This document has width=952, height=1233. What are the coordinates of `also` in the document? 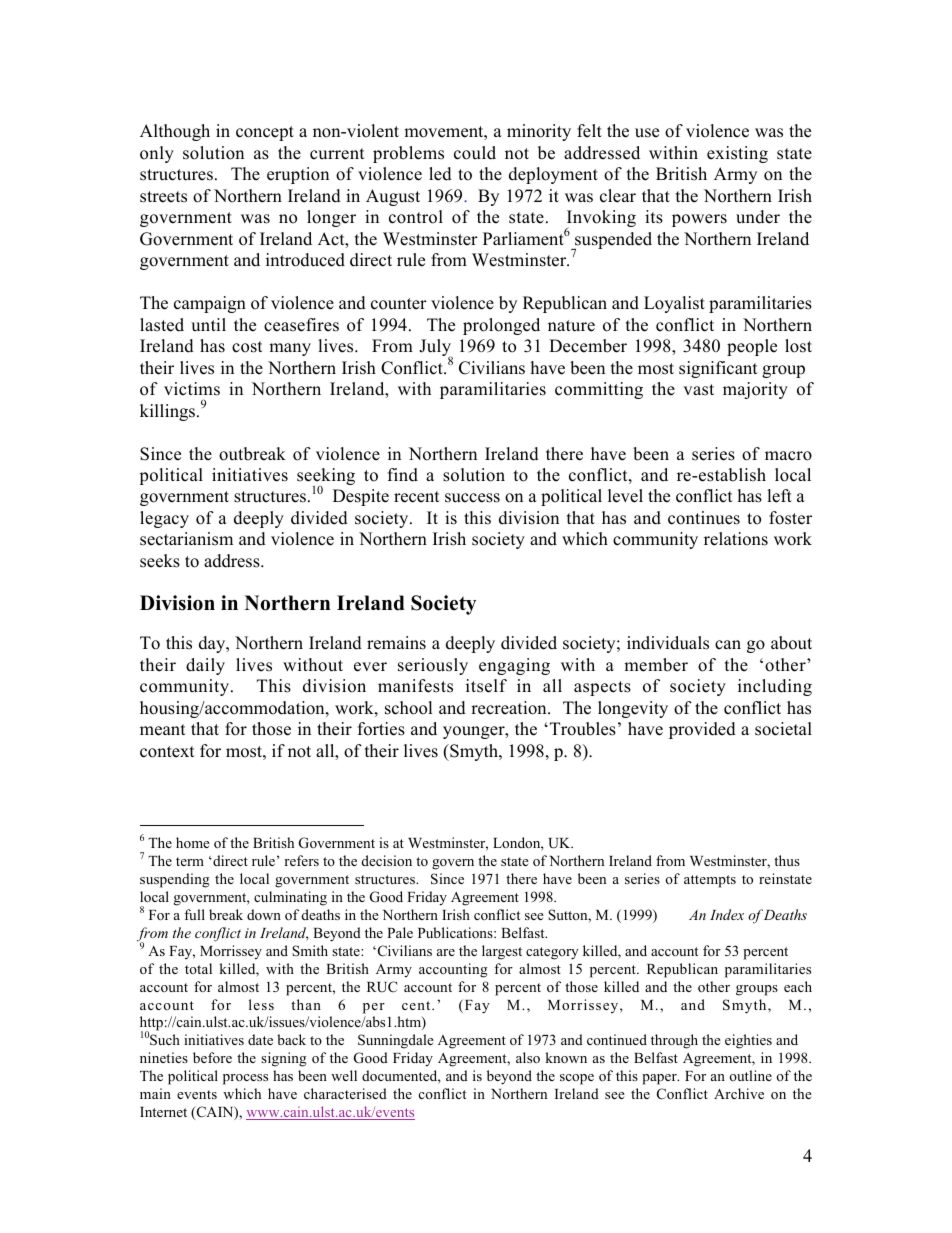 It's located at (528, 1057).
